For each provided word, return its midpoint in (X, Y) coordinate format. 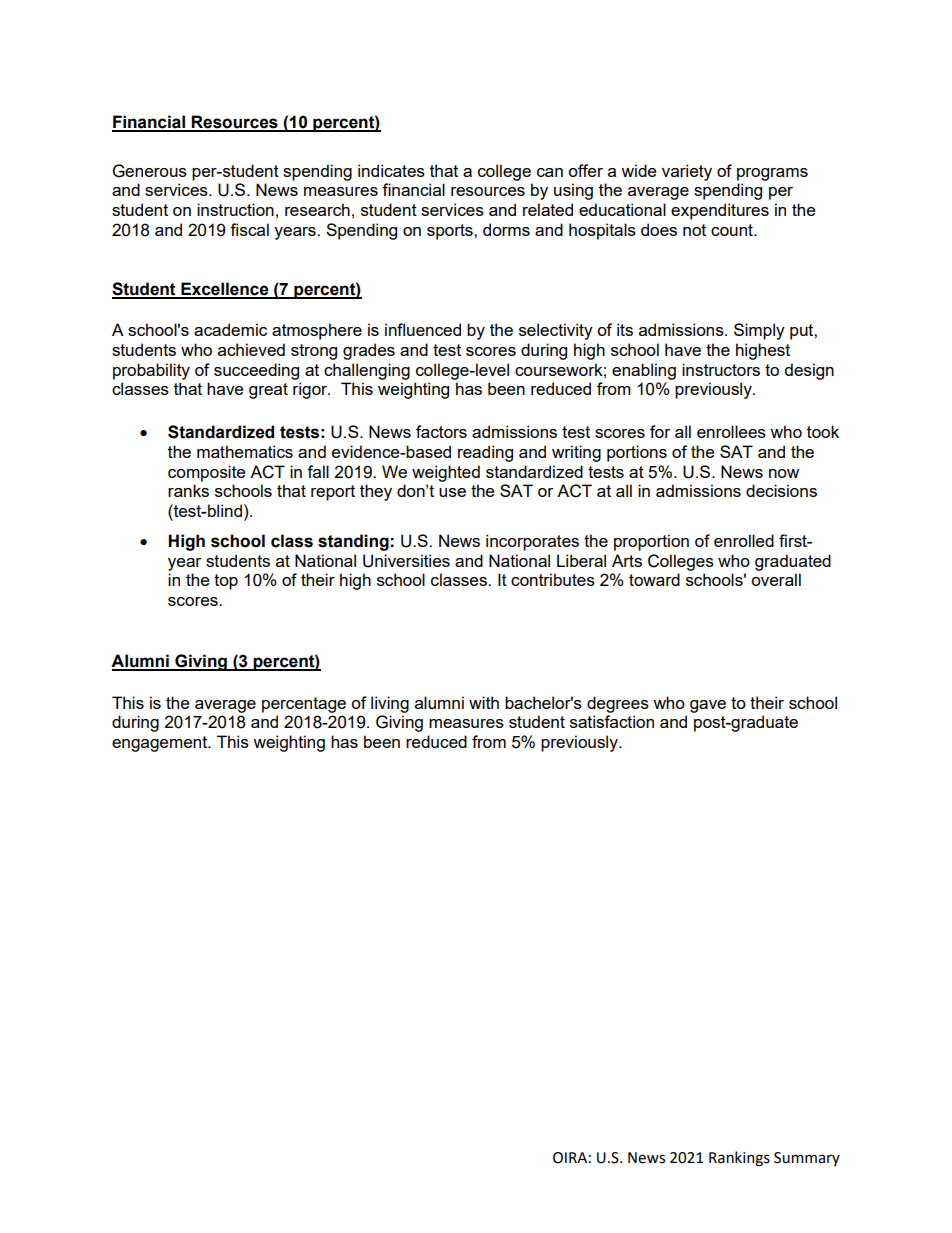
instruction (235, 209)
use (452, 492)
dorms (506, 229)
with (484, 702)
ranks (188, 490)
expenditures (720, 211)
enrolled (744, 540)
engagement (160, 744)
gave (708, 706)
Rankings (739, 1159)
